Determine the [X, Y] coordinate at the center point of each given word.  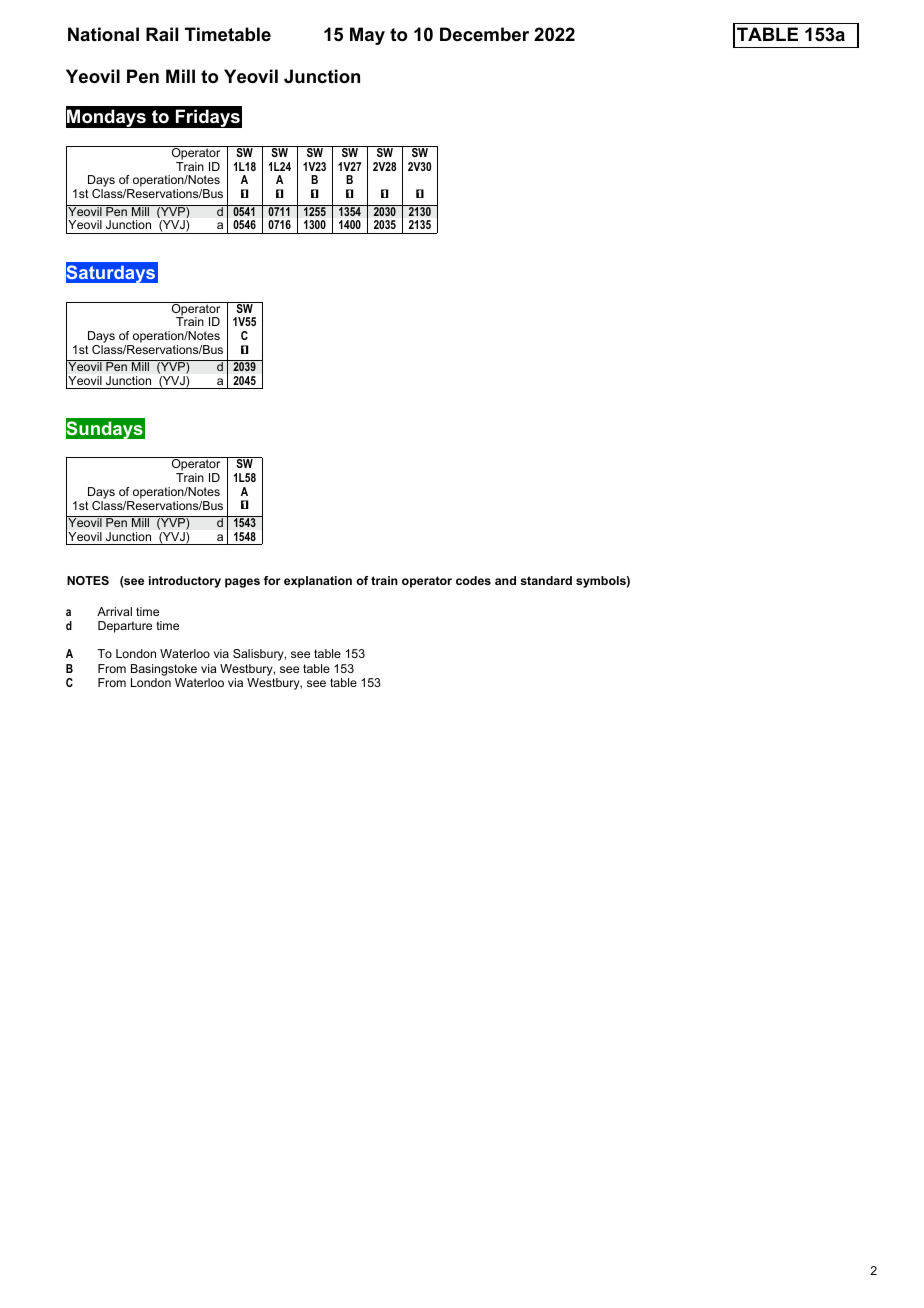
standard [546, 580]
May [367, 36]
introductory [185, 582]
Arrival [114, 611]
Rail [162, 34]
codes [473, 580]
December [484, 34]
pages [242, 583]
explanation [318, 582]
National [103, 34]
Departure [125, 627]
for [272, 580]
